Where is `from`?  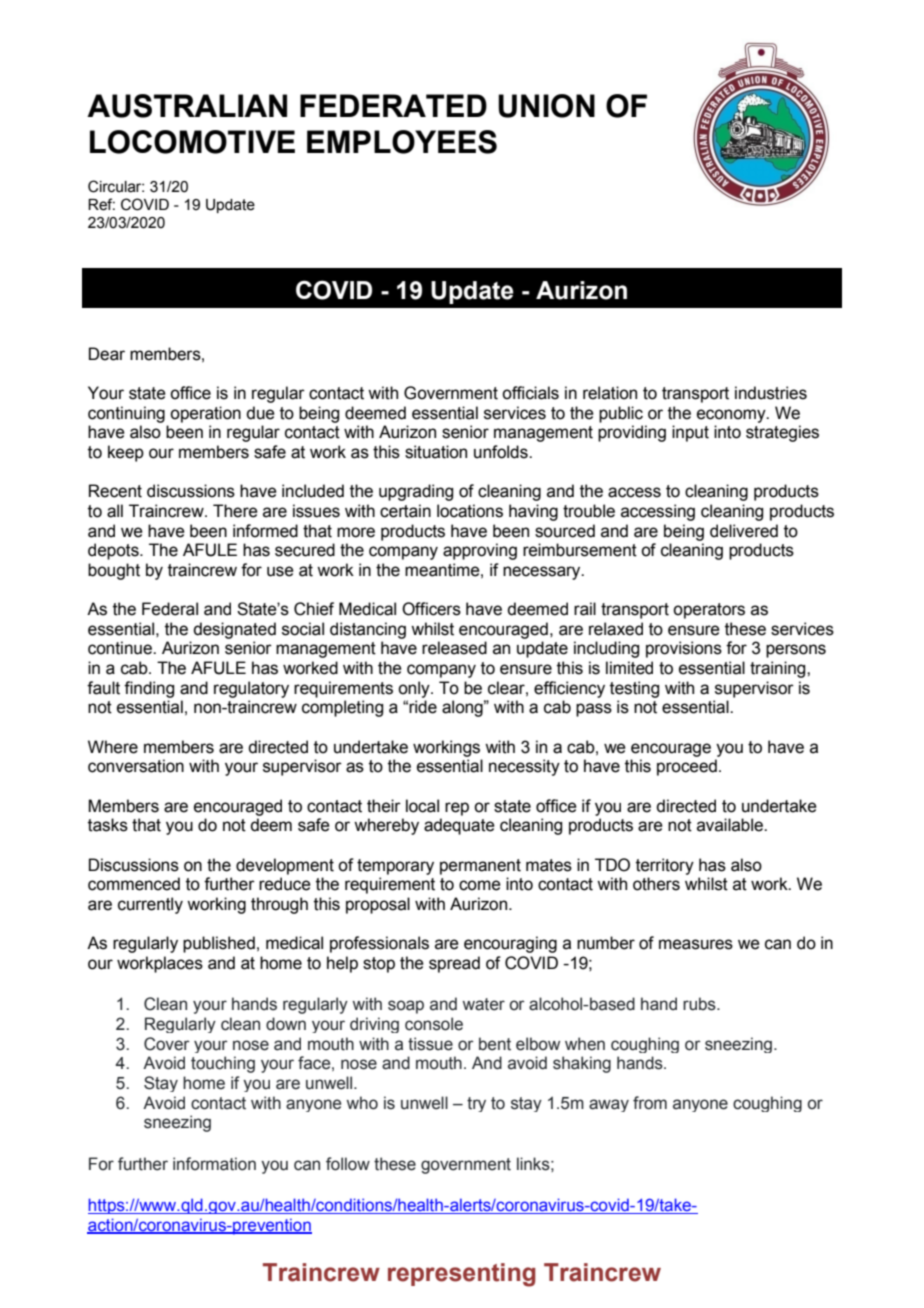 from is located at coordinates (650, 1103).
